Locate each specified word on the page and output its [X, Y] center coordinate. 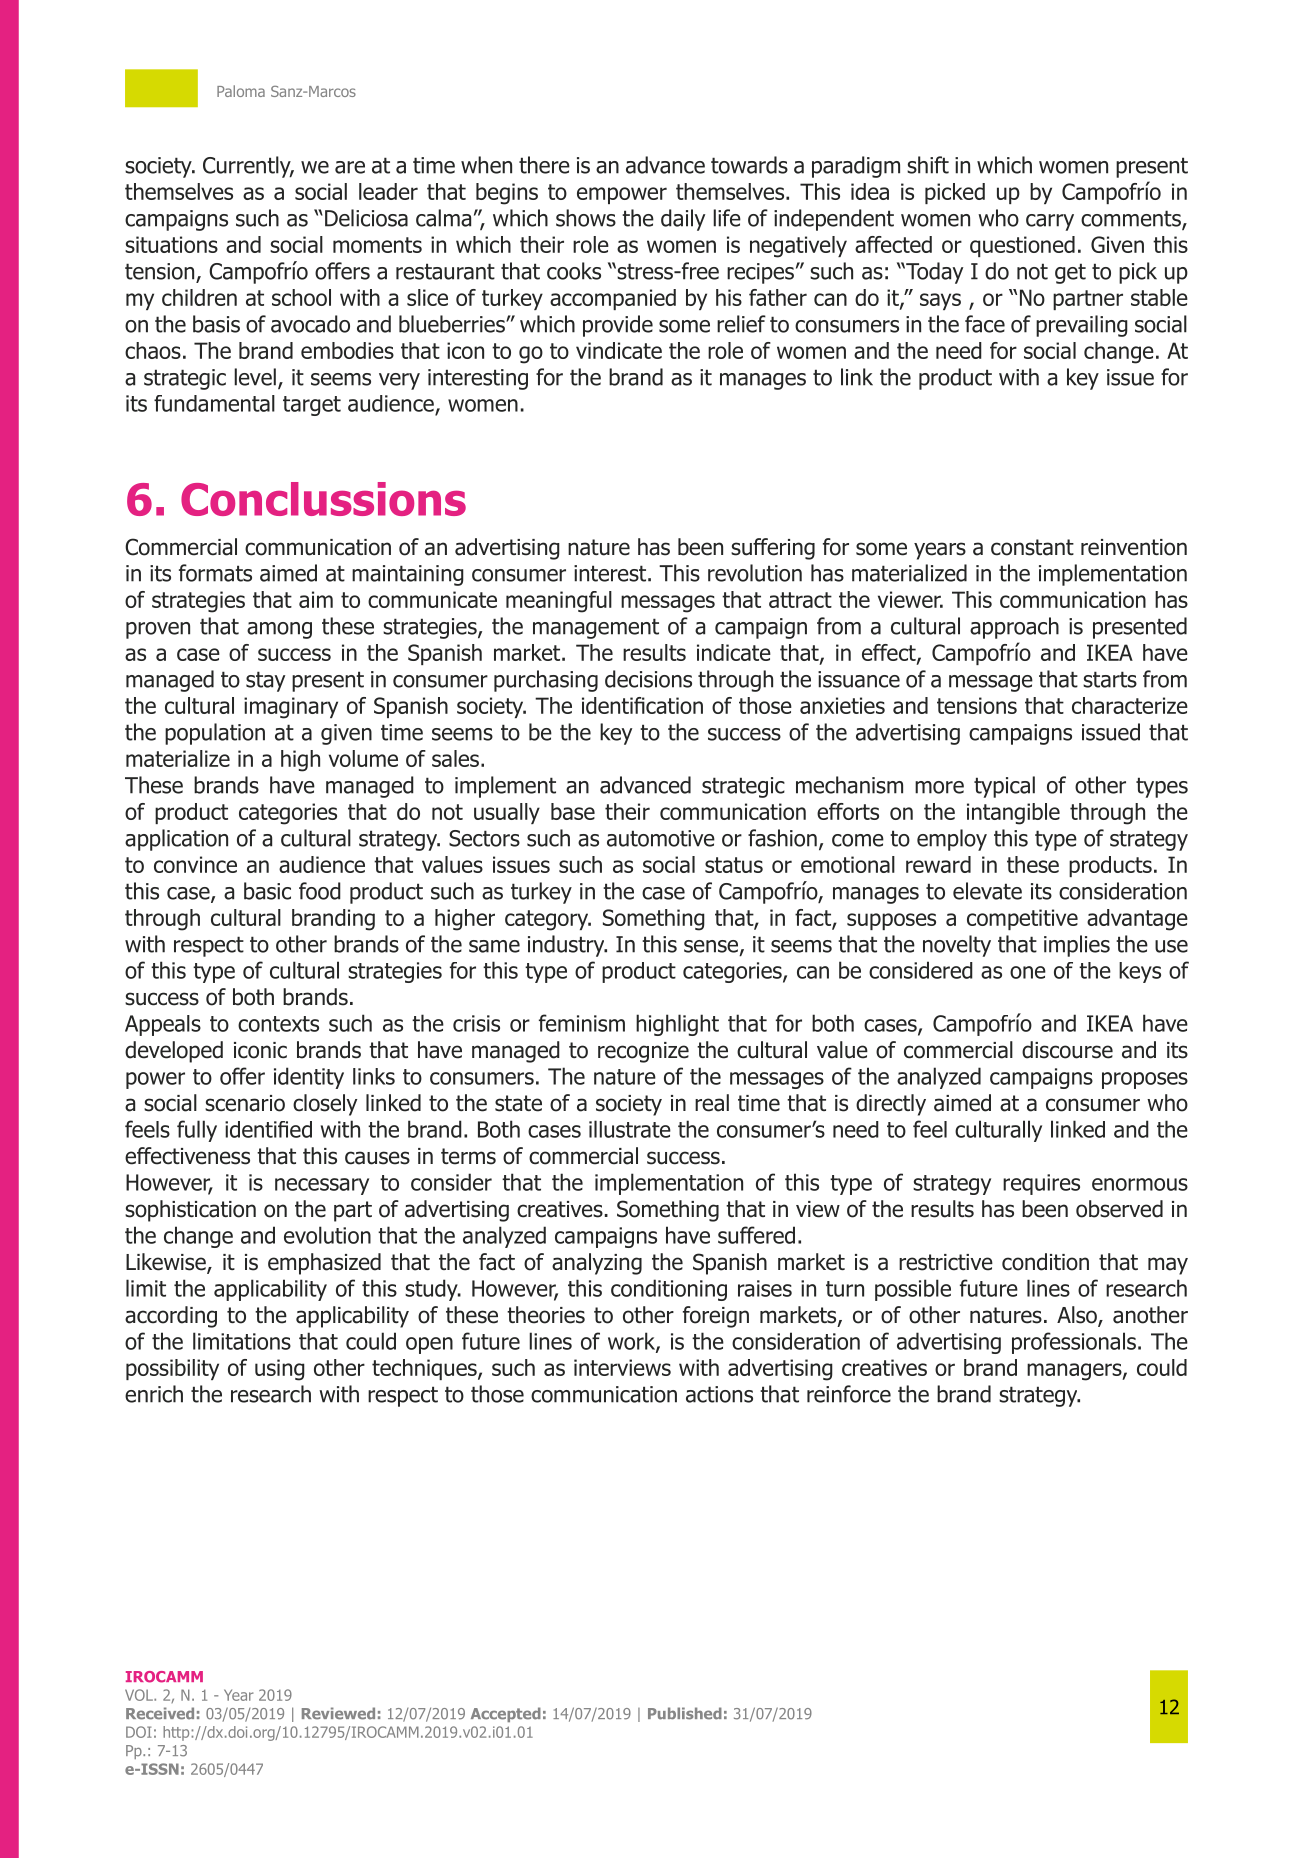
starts [1110, 679]
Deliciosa [366, 218]
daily [683, 220]
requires [1041, 1184]
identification [642, 705]
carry [1050, 222]
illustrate [630, 1129]
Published [685, 1713]
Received [160, 1713]
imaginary [291, 708]
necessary [322, 1186]
